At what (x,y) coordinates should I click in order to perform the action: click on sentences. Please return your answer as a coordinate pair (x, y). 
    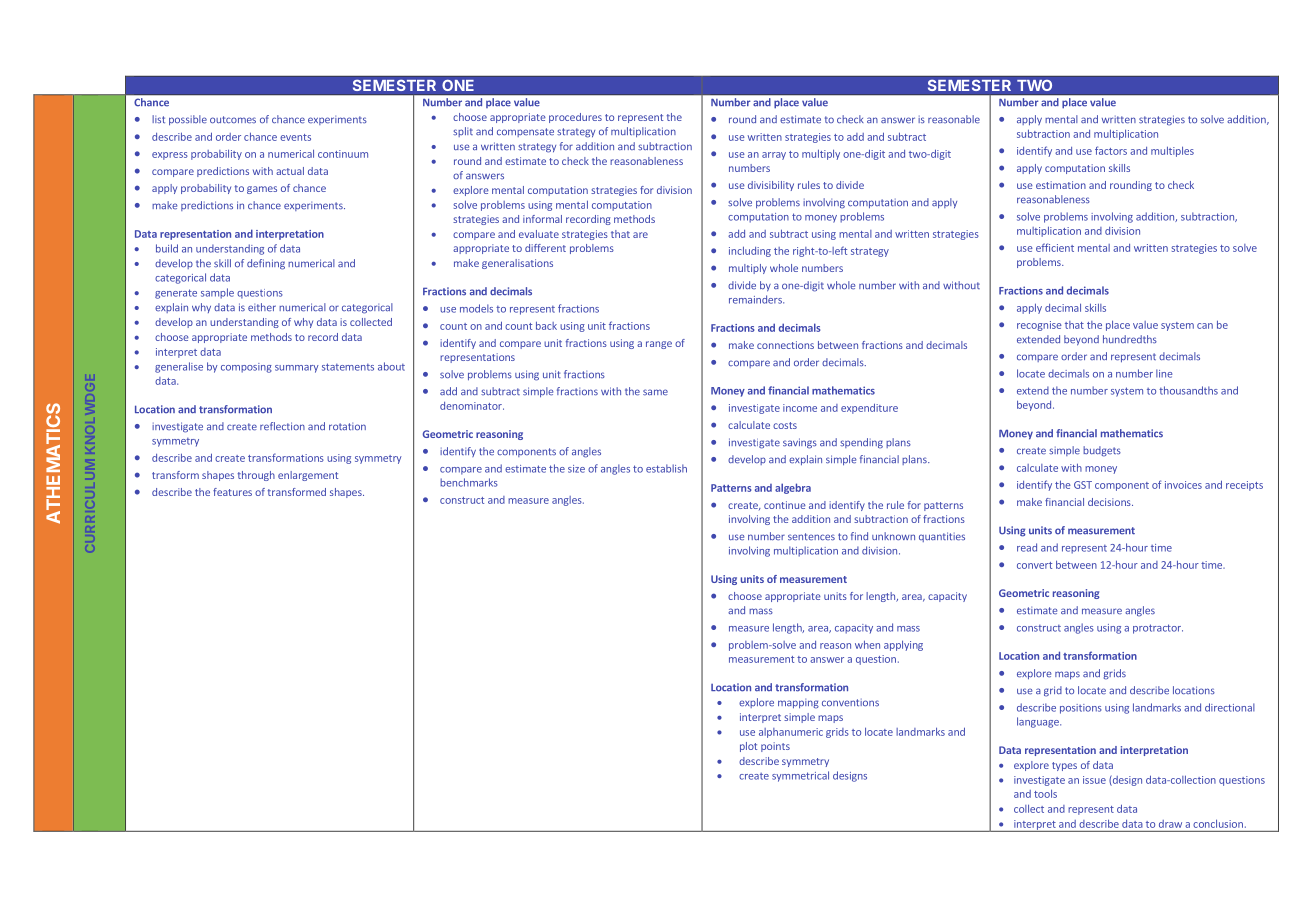
    Looking at the image, I should click on (811, 537).
